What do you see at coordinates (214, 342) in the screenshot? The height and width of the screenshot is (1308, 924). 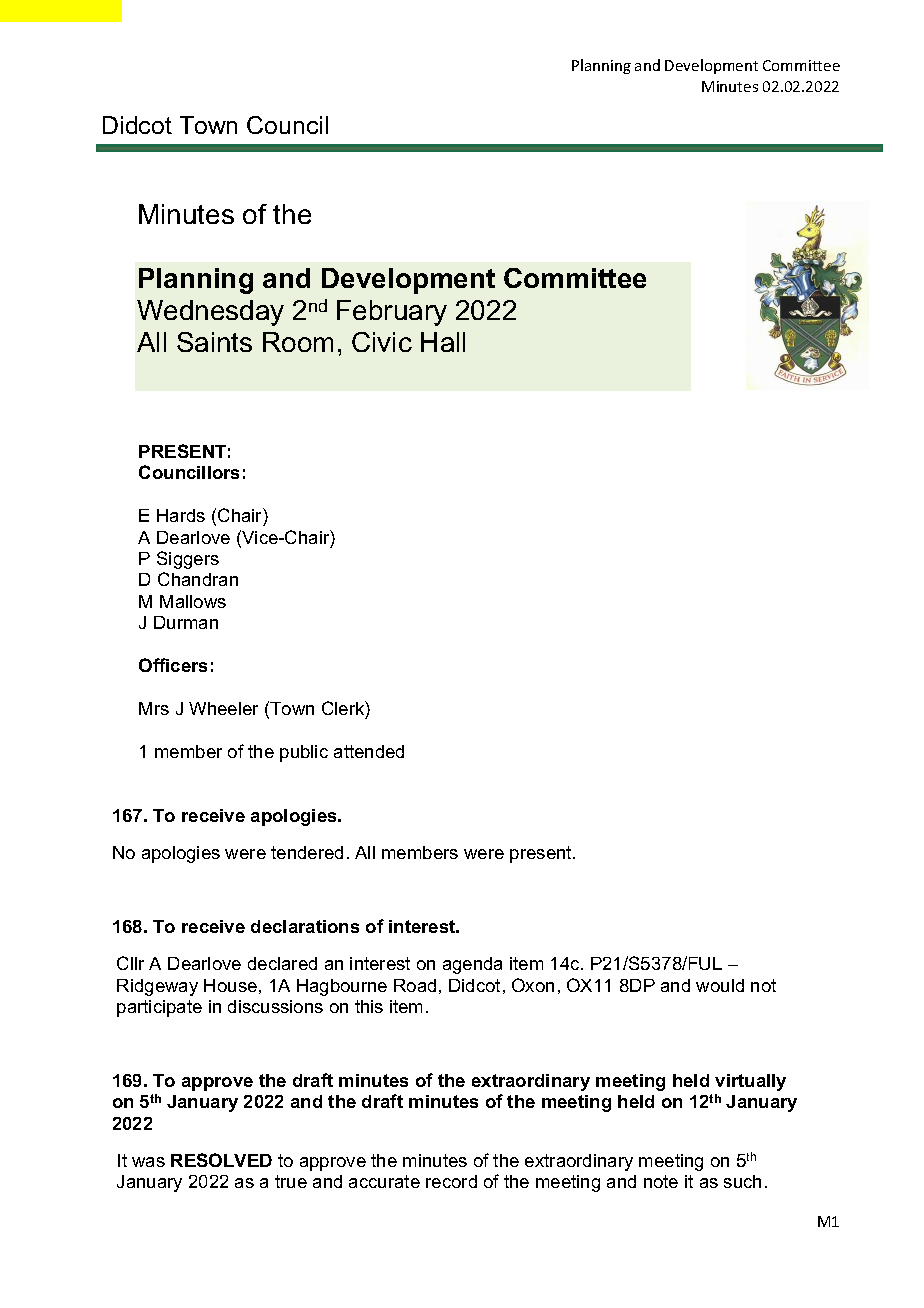 I see `Saints` at bounding box center [214, 342].
